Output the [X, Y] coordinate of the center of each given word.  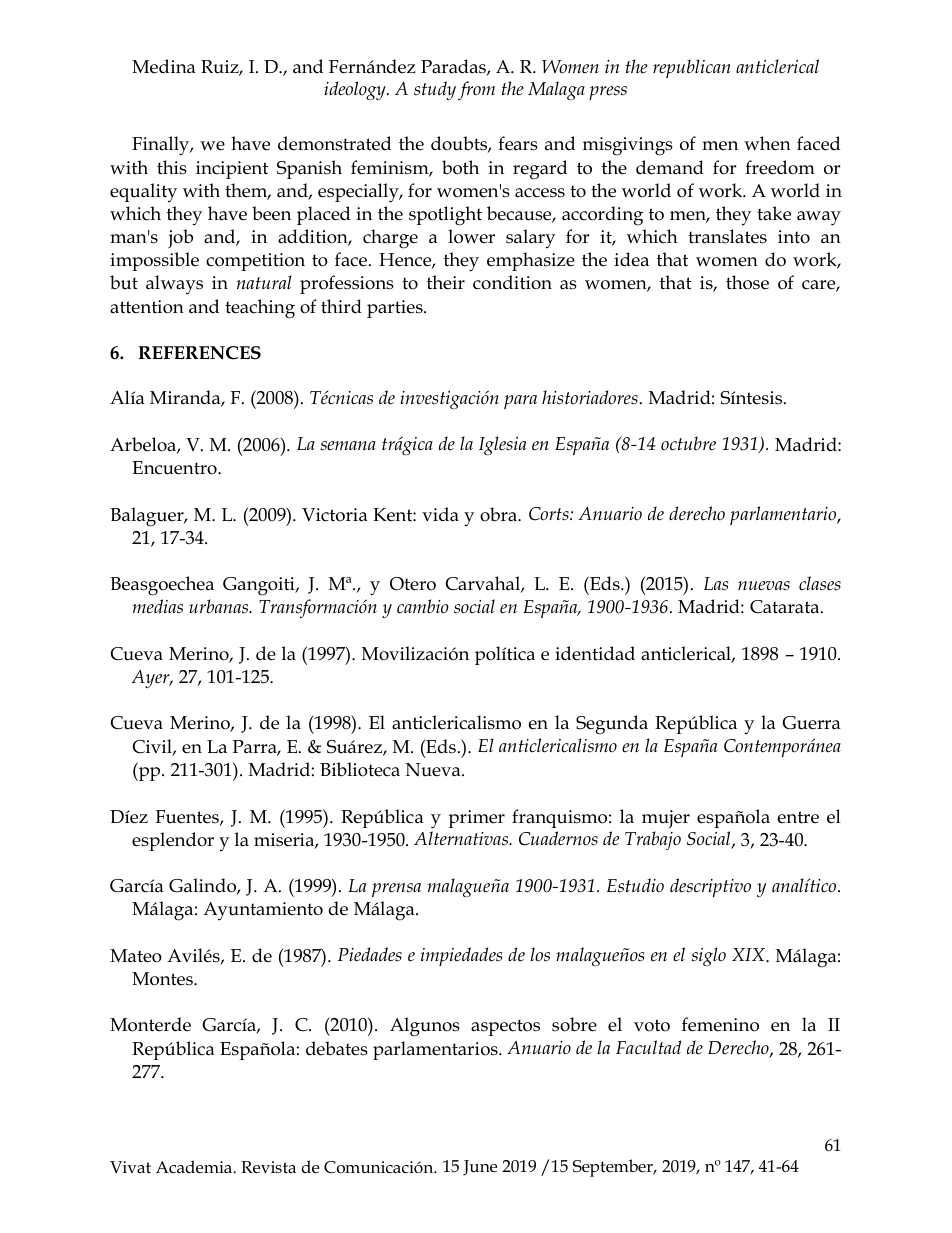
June [480, 1168]
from [476, 90]
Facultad [648, 1047]
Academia [195, 1167]
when [767, 143]
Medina [164, 66]
